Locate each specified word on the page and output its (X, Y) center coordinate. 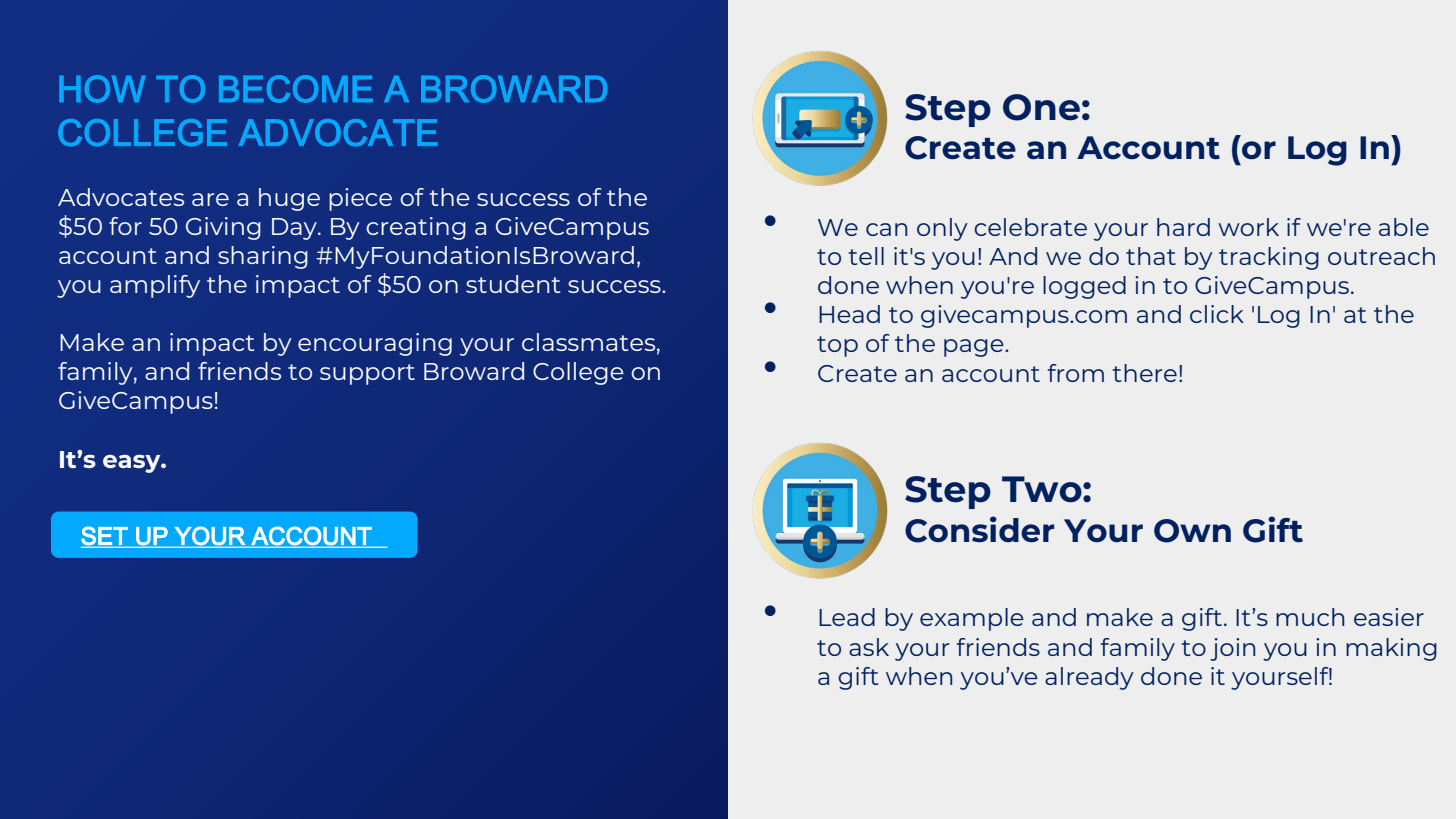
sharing (263, 257)
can (886, 229)
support (367, 374)
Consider (979, 529)
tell (866, 256)
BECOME (296, 89)
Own (1192, 531)
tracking (1269, 258)
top (837, 346)
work (1248, 227)
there (1144, 373)
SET (104, 536)
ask (869, 647)
